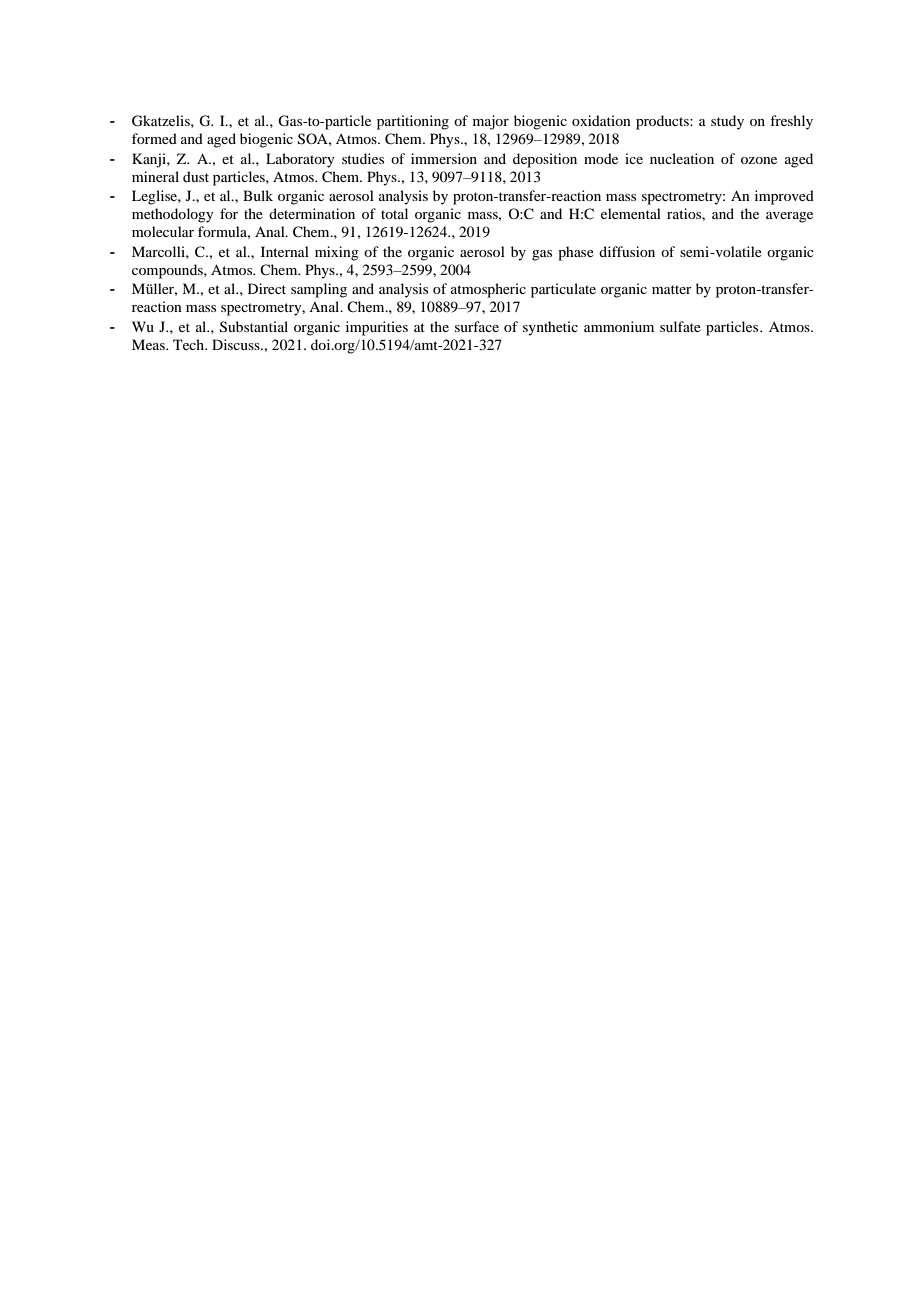 This page has width=924, height=1308. I want to click on study, so click(727, 122).
